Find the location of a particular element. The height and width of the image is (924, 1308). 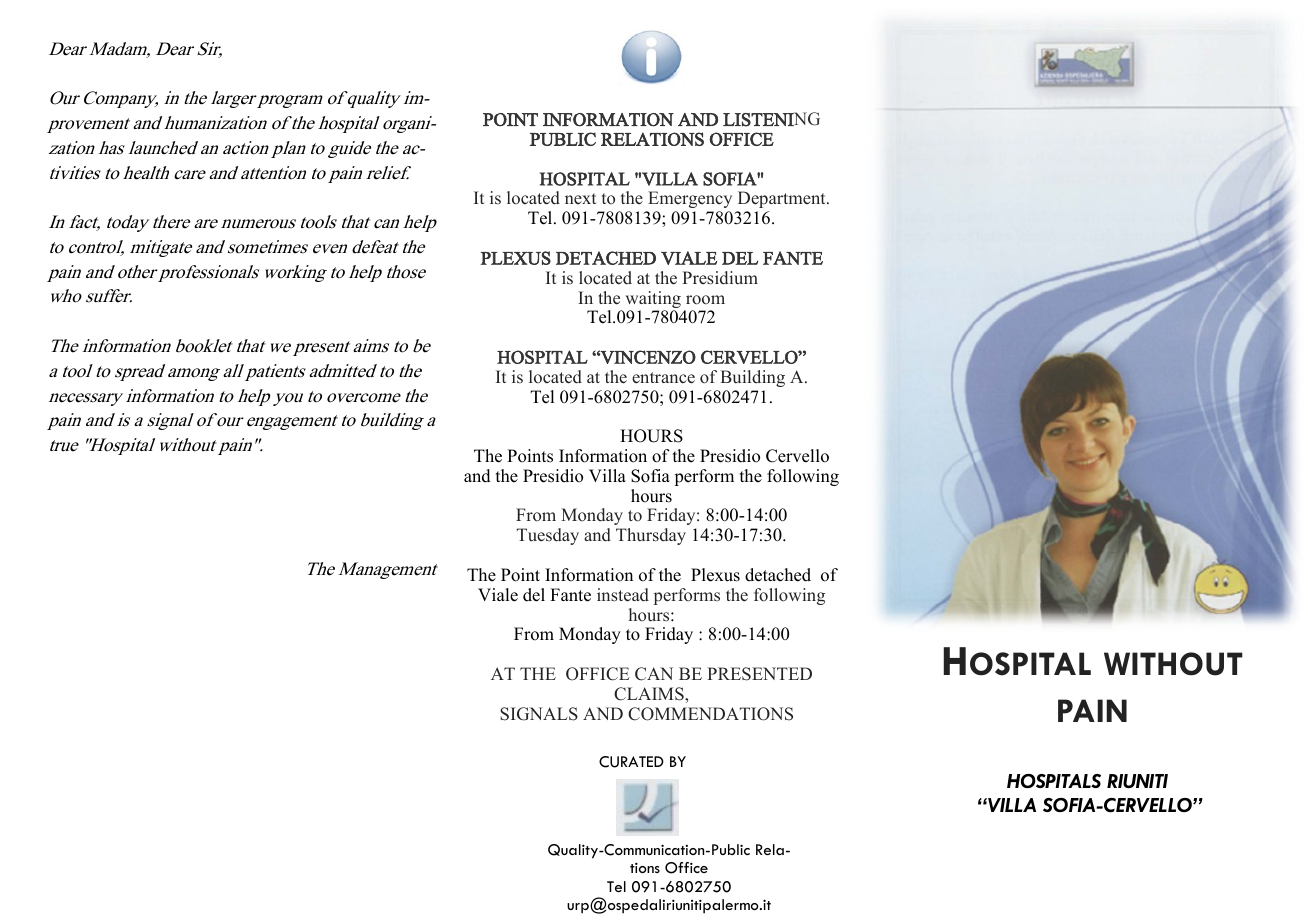

instead is located at coordinates (623, 595).
